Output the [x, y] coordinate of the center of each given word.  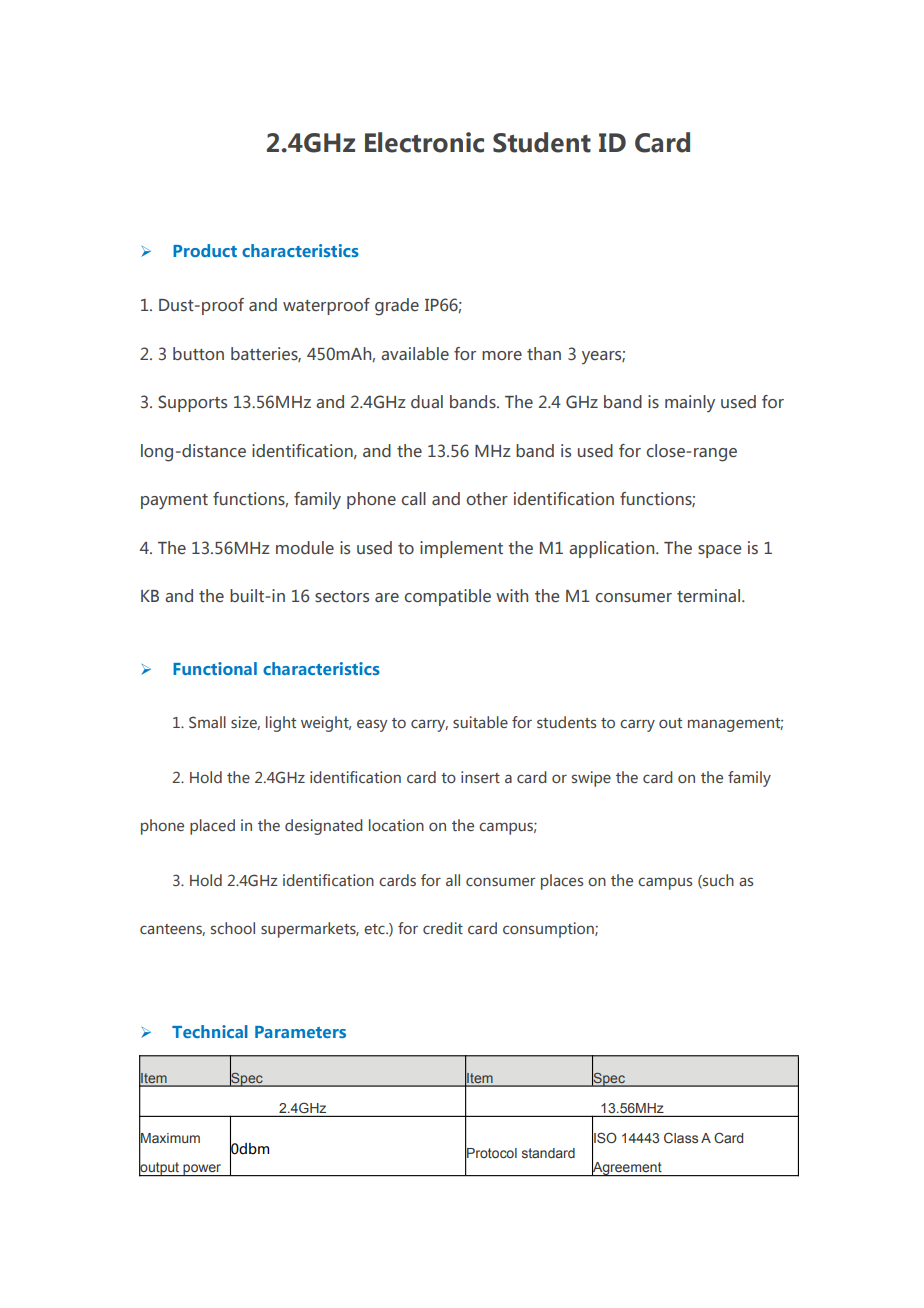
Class [681, 1137]
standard [548, 1153]
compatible [447, 597]
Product [205, 250]
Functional [215, 668]
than [544, 353]
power [202, 1170]
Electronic [424, 142]
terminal [708, 595]
